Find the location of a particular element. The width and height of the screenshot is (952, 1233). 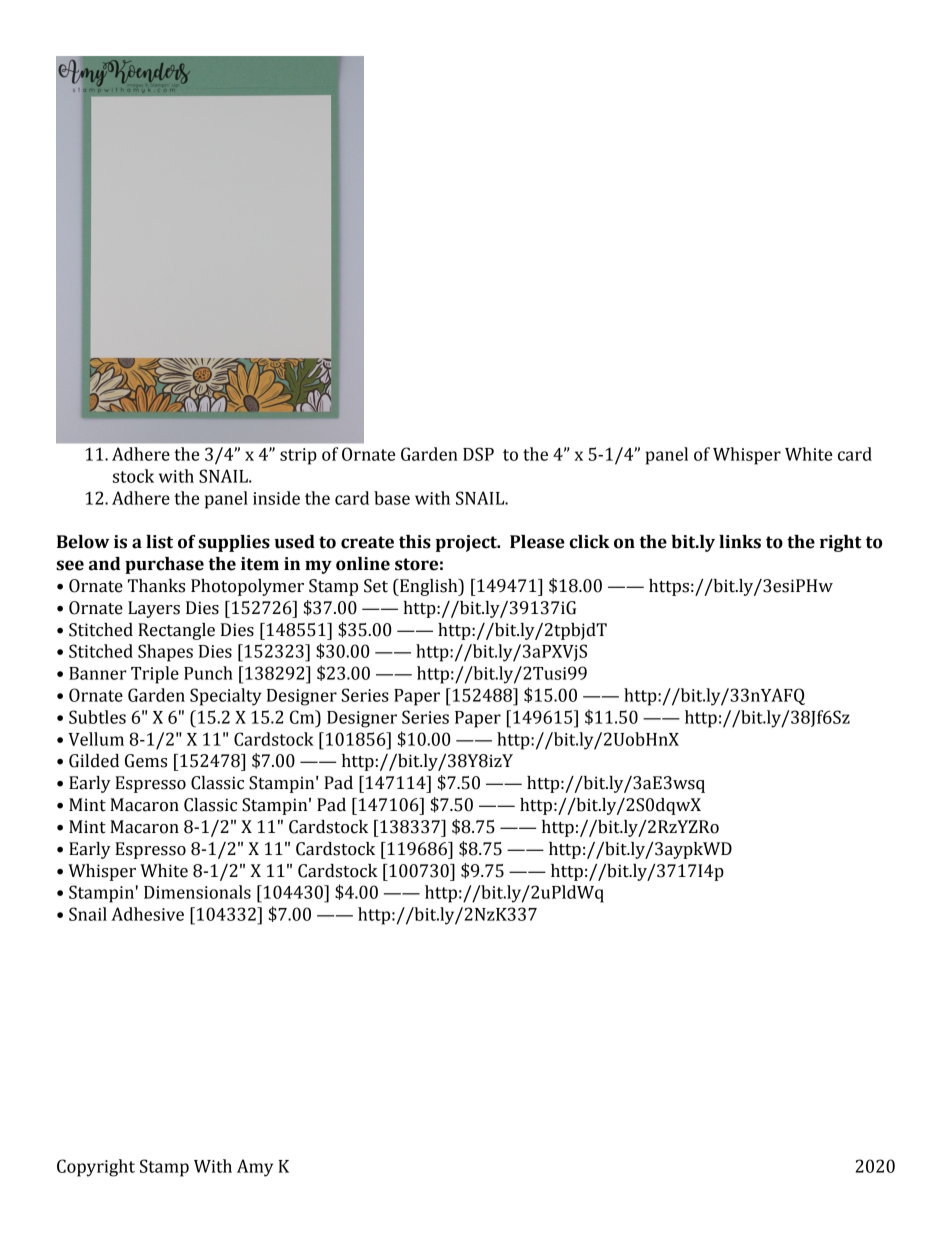

list is located at coordinates (159, 542).
